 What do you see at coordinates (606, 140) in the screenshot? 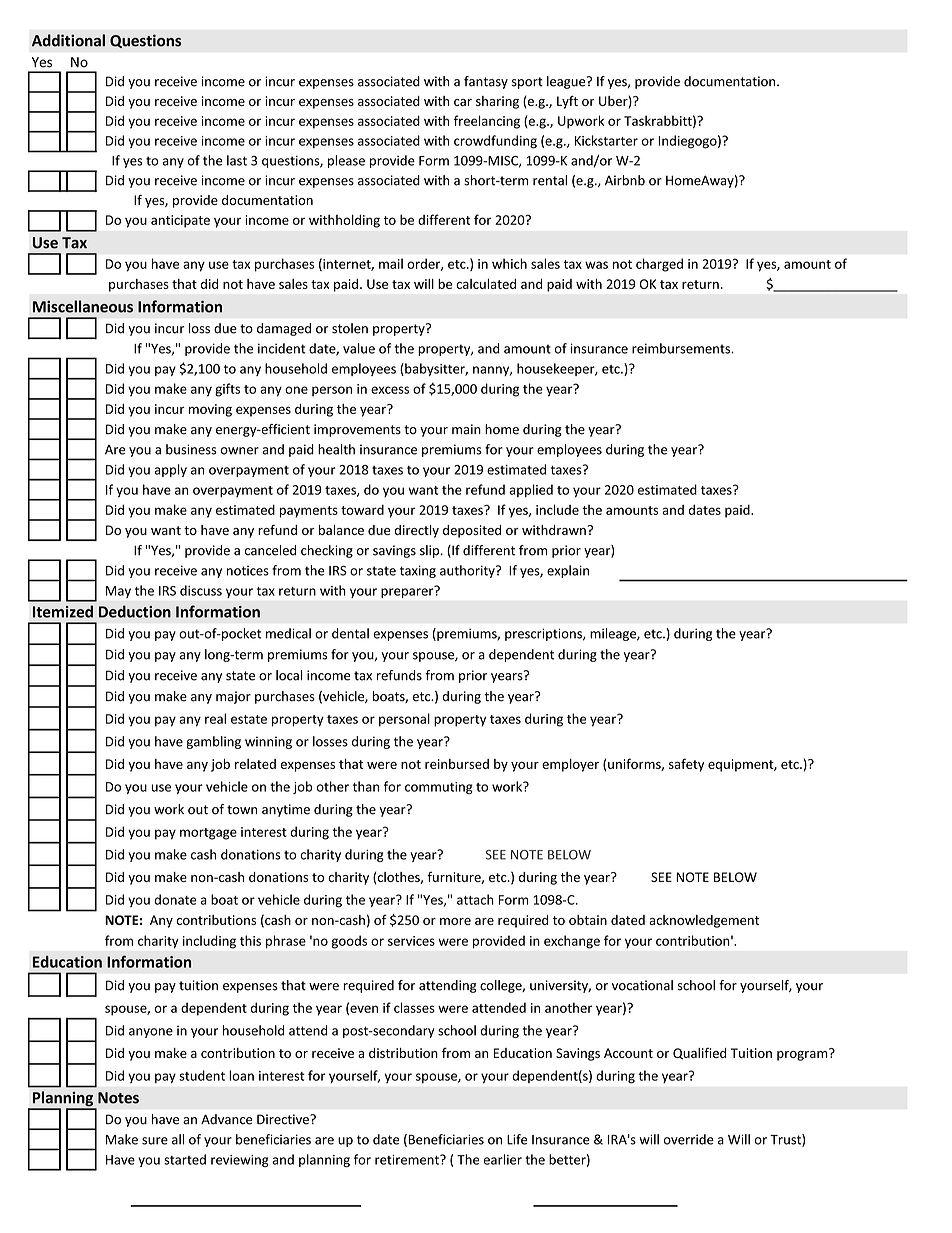
I see `Kickstarter` at bounding box center [606, 140].
